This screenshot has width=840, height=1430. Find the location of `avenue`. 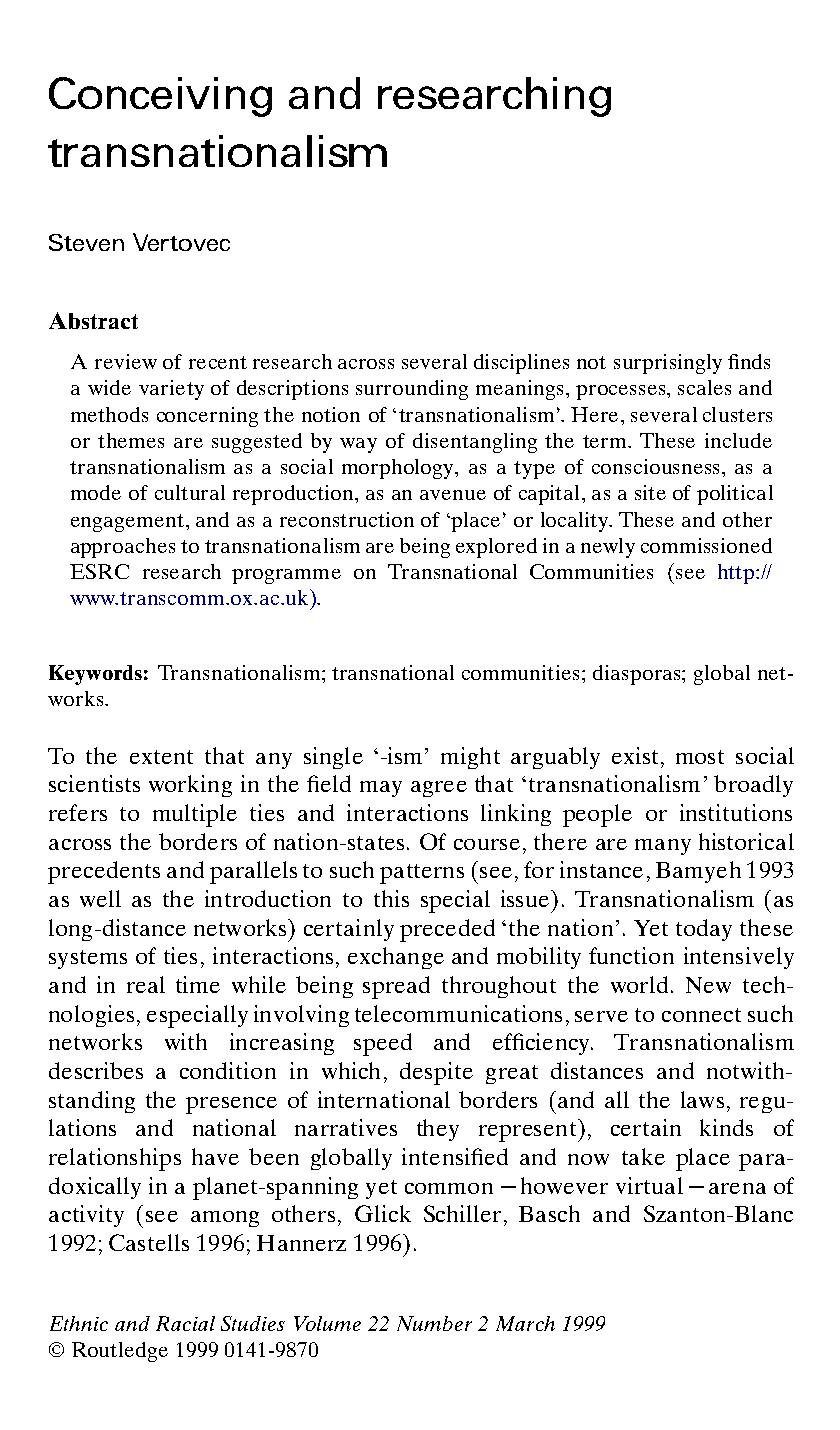

avenue is located at coordinates (453, 495).
